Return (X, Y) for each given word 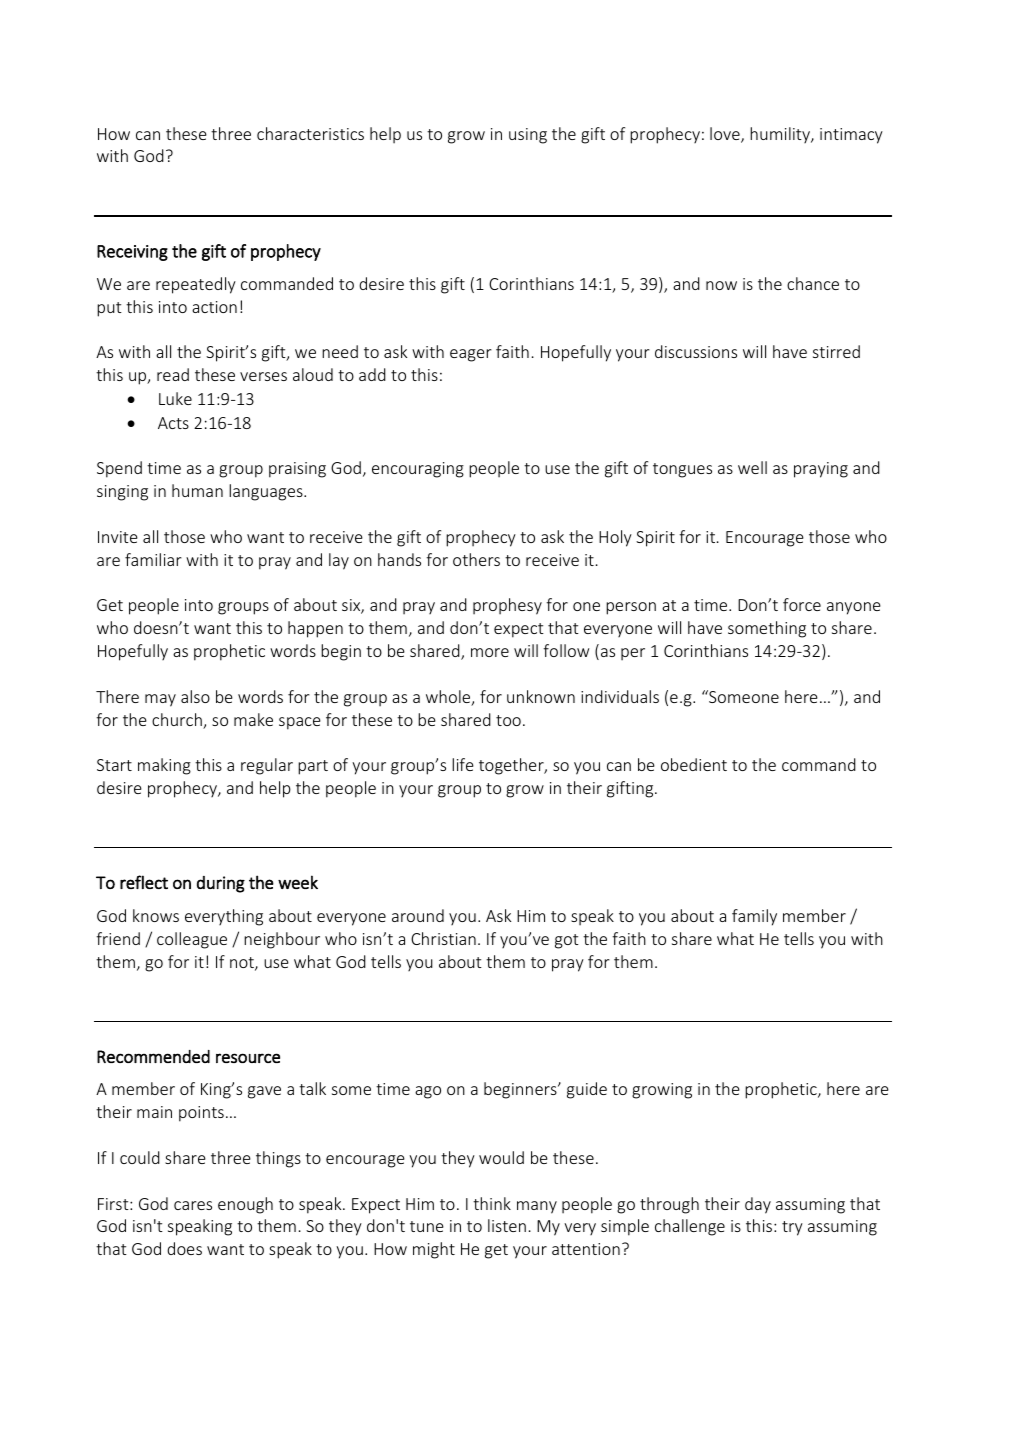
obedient (694, 764)
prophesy (507, 606)
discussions (696, 351)
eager (471, 355)
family (754, 917)
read (173, 374)
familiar (153, 559)
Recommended (153, 1056)
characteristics (310, 133)
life (463, 764)
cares (193, 1205)
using (528, 136)
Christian (443, 938)
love (726, 135)
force (802, 604)
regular (267, 766)
